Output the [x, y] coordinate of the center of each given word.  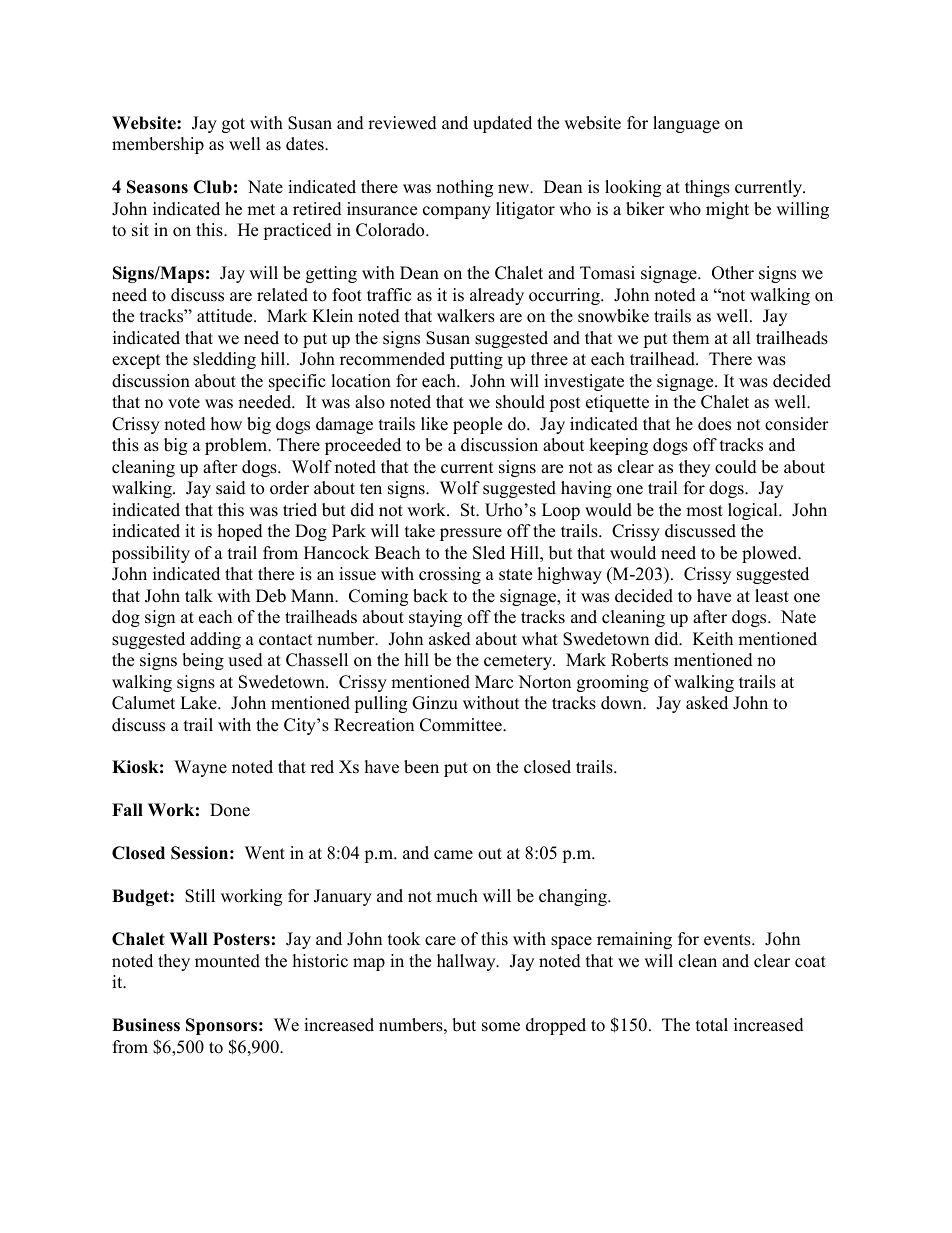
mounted [227, 961]
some [501, 1027]
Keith [713, 639]
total [712, 1025]
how [226, 424]
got [233, 125]
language [686, 124]
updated [502, 124]
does [714, 424]
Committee [462, 725]
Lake [199, 703]
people [477, 425]
